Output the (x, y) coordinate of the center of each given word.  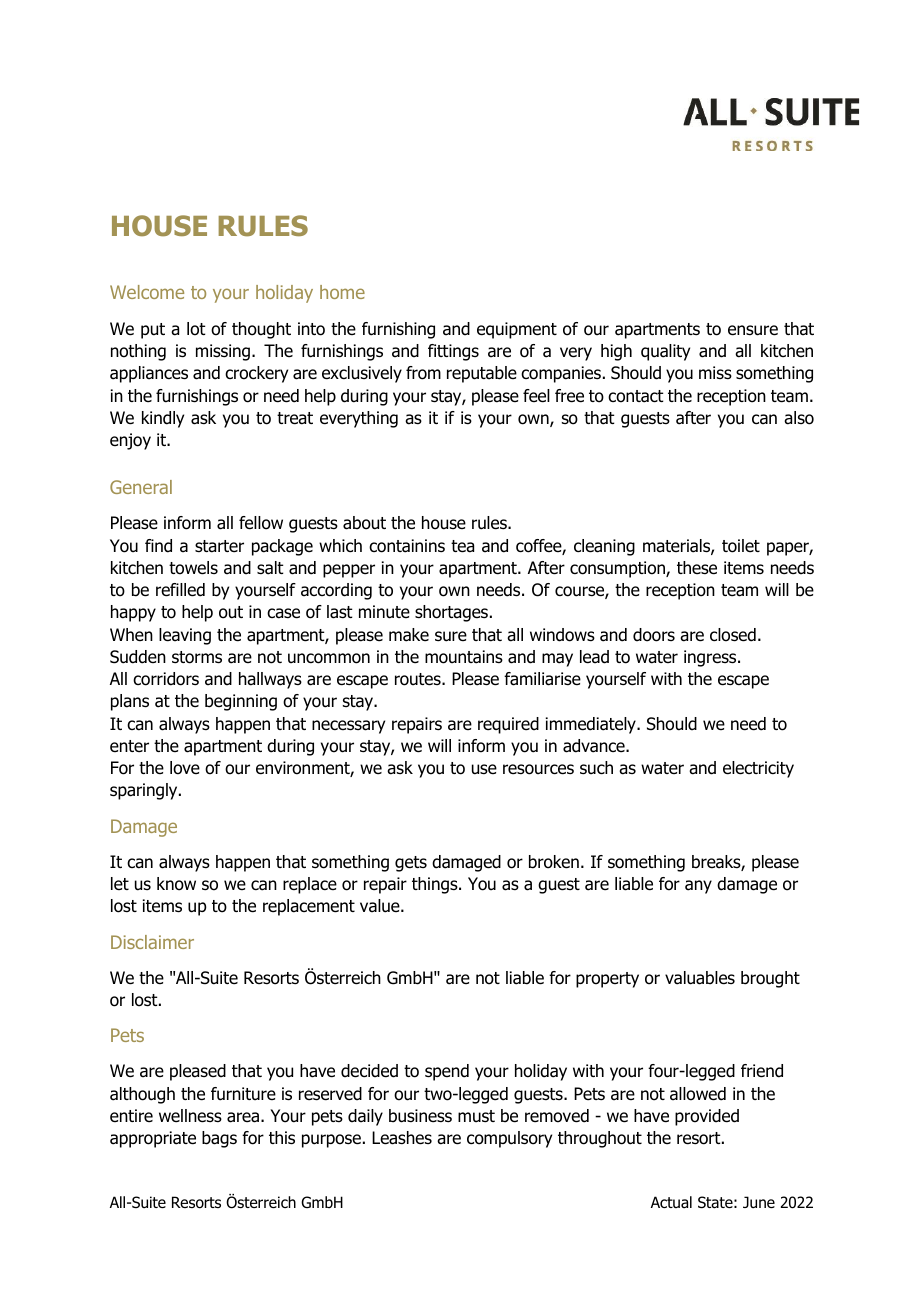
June (759, 1202)
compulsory (509, 1139)
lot (196, 329)
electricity (758, 769)
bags (219, 1139)
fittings (453, 352)
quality (665, 352)
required (508, 725)
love (185, 768)
